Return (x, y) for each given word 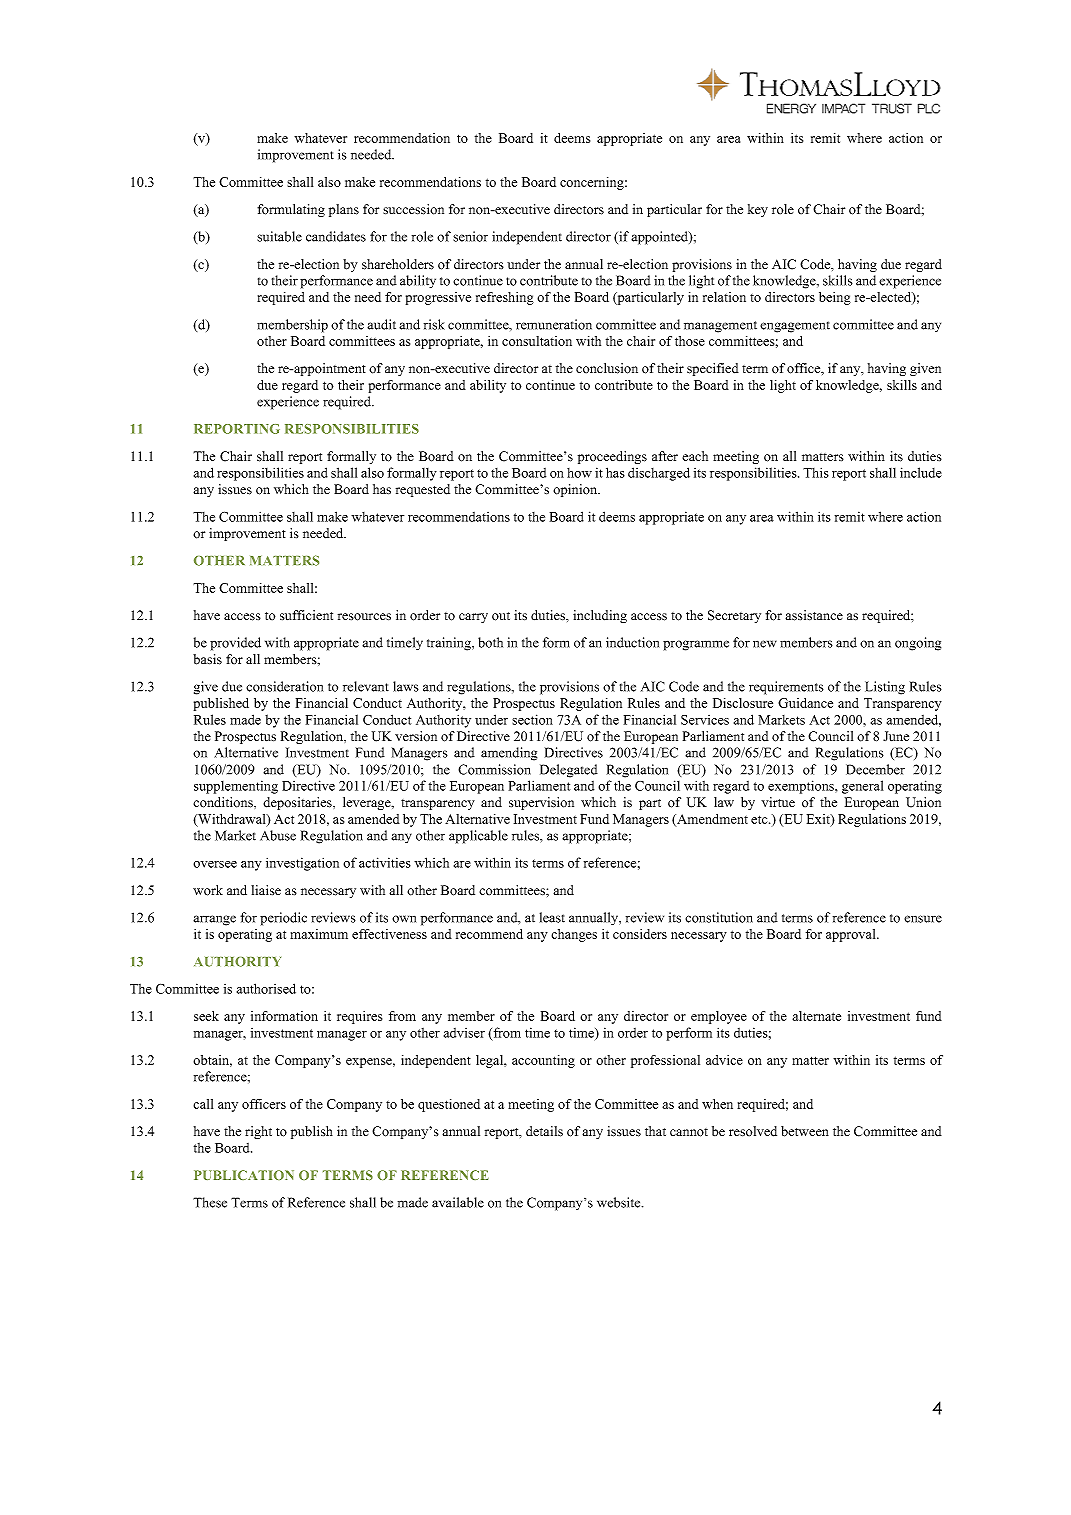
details (544, 1131)
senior (470, 236)
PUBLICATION (244, 1175)
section (532, 719)
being (835, 298)
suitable (279, 236)
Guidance (805, 703)
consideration (284, 686)
